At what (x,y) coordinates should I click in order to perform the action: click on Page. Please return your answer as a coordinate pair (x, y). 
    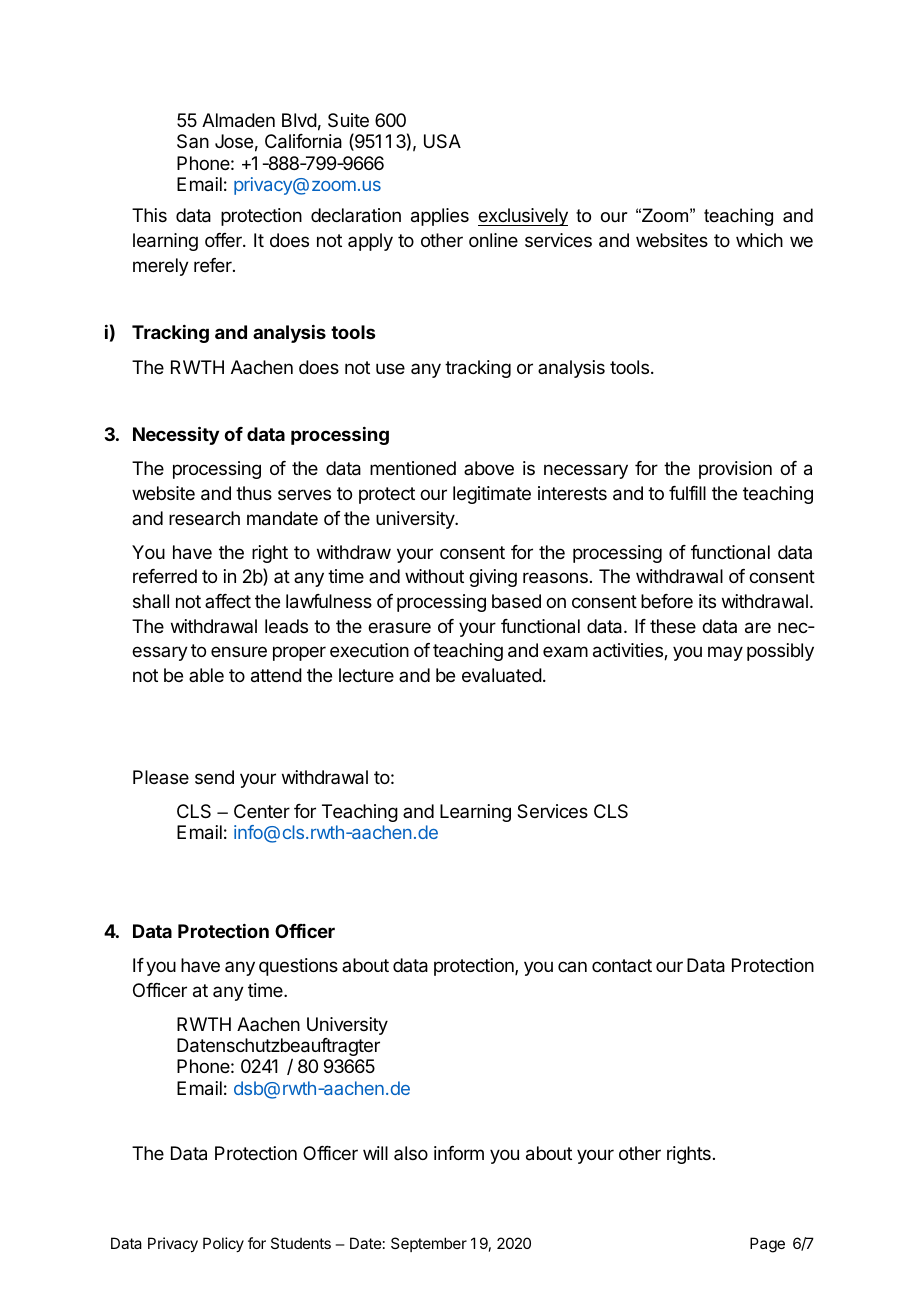
    Looking at the image, I should click on (767, 1245).
